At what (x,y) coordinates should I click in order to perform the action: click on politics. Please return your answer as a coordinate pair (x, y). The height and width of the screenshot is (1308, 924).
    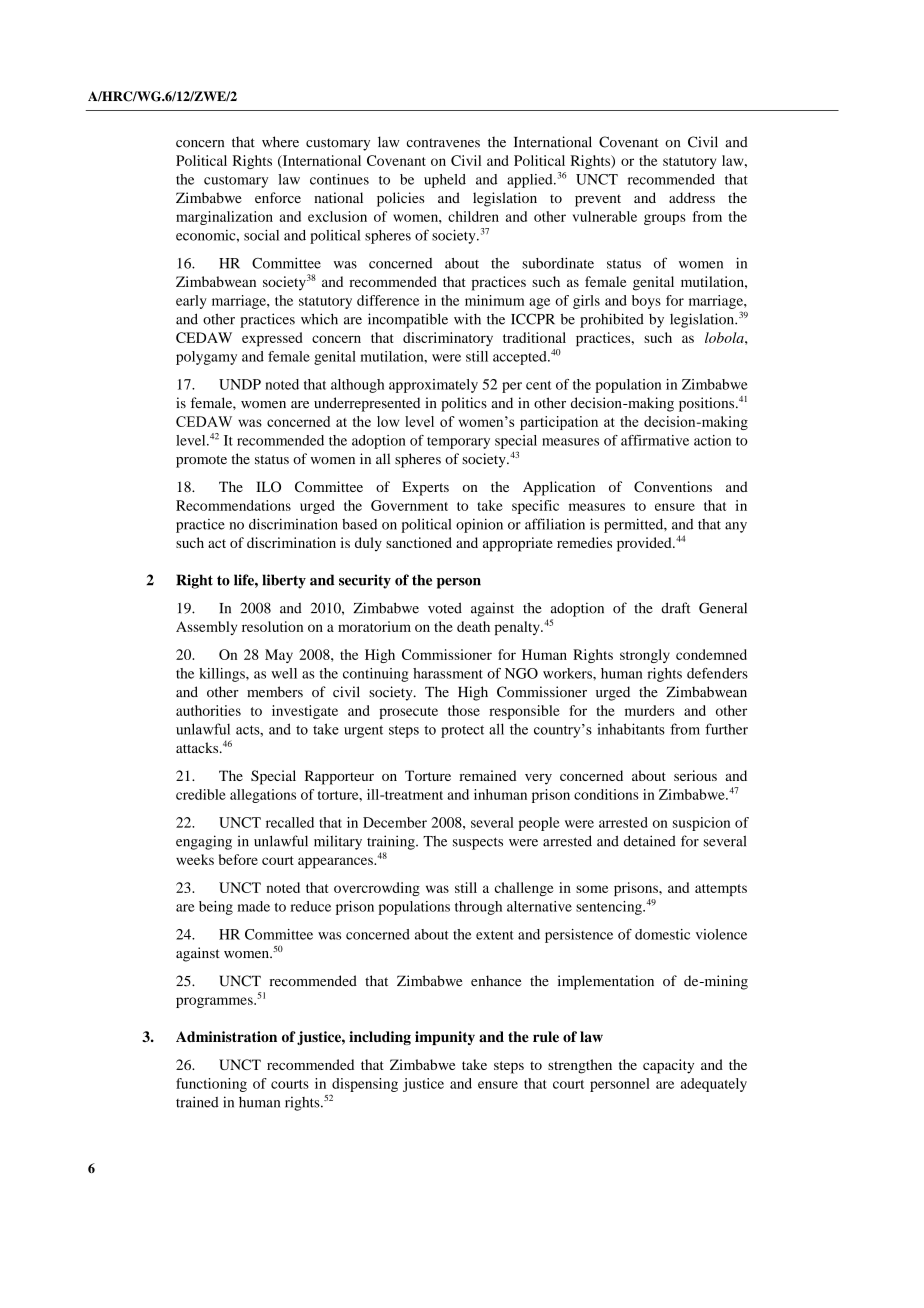
    Looking at the image, I should click on (464, 404).
